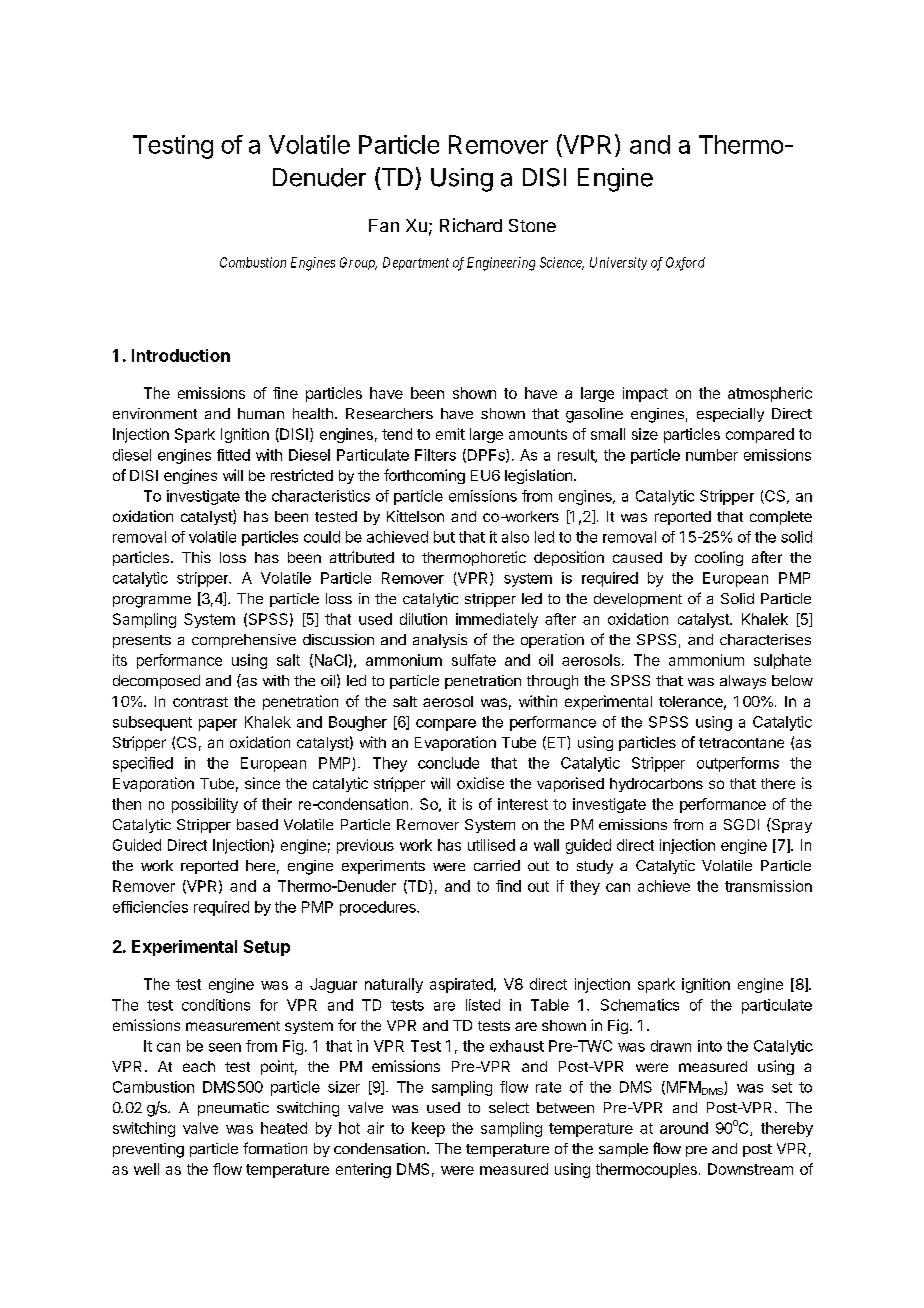  I want to click on Department, so click(416, 263).
